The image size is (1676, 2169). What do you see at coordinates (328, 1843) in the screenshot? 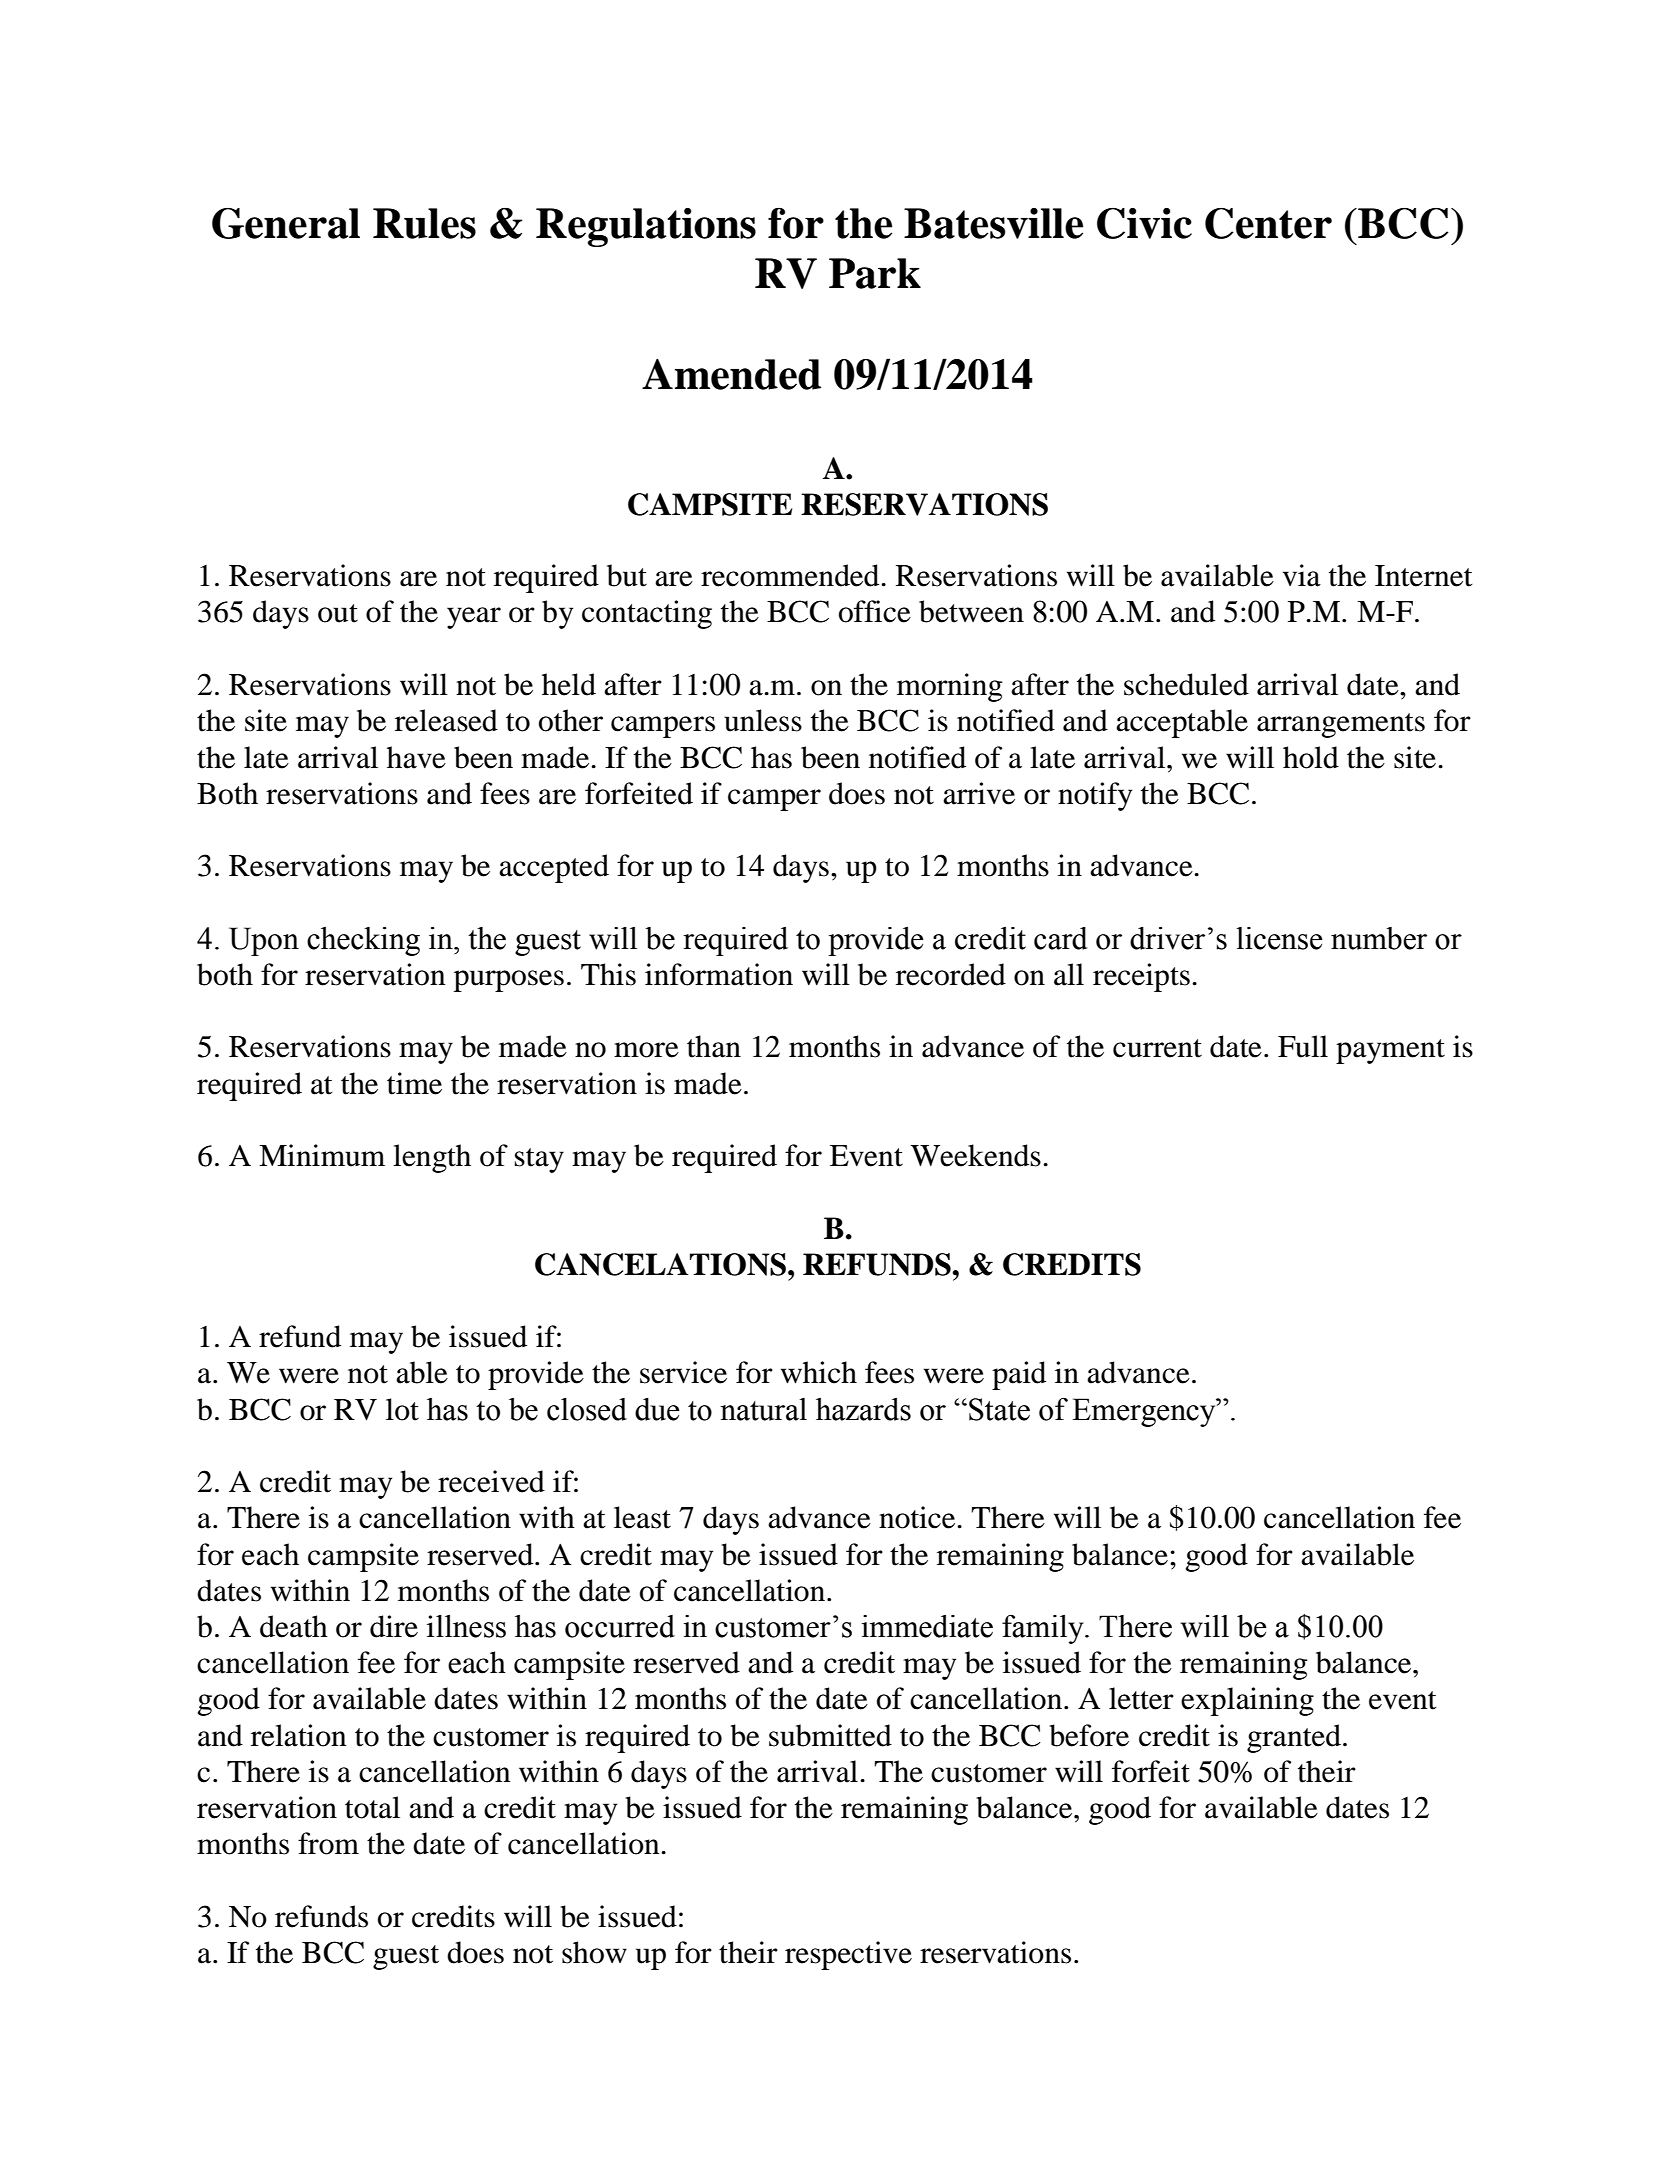
I see `from` at bounding box center [328, 1843].
